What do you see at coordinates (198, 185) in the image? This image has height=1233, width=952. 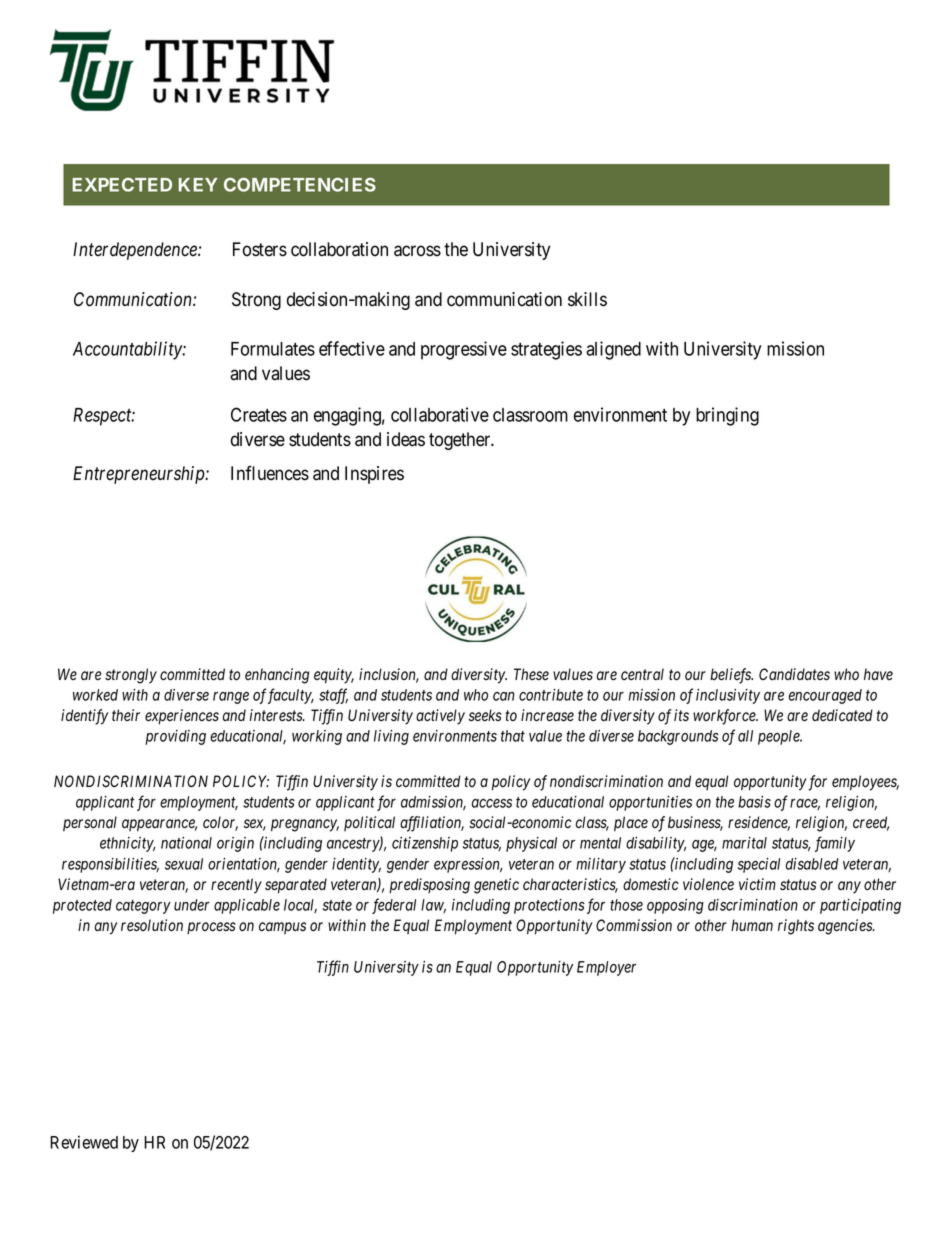 I see `KEY` at bounding box center [198, 185].
